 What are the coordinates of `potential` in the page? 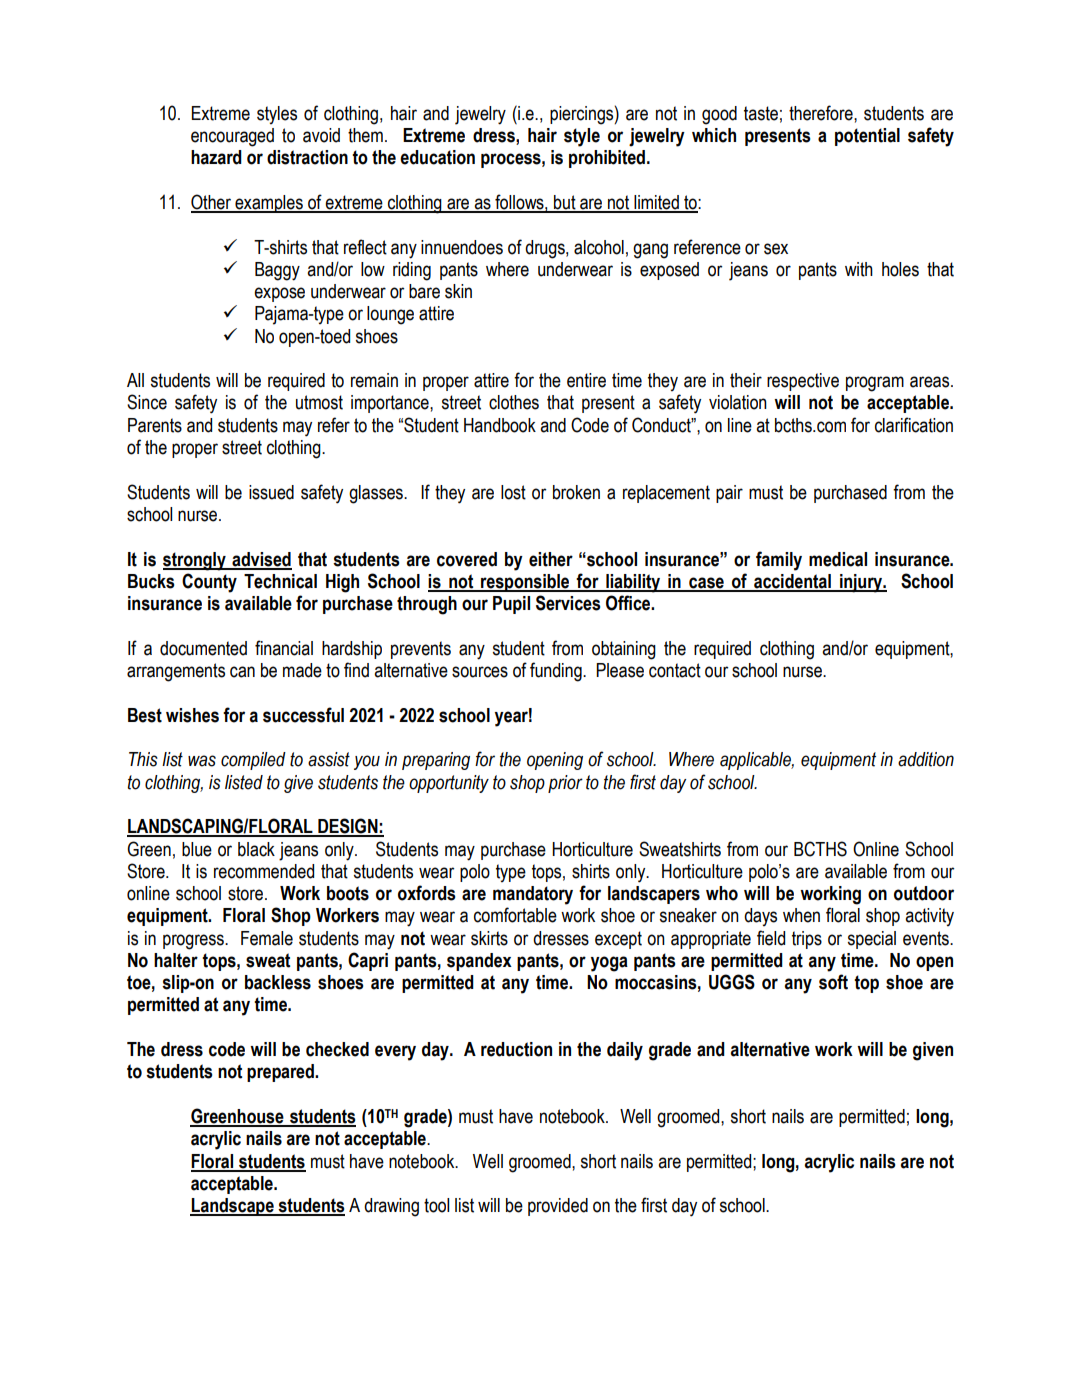 It's located at (867, 137).
